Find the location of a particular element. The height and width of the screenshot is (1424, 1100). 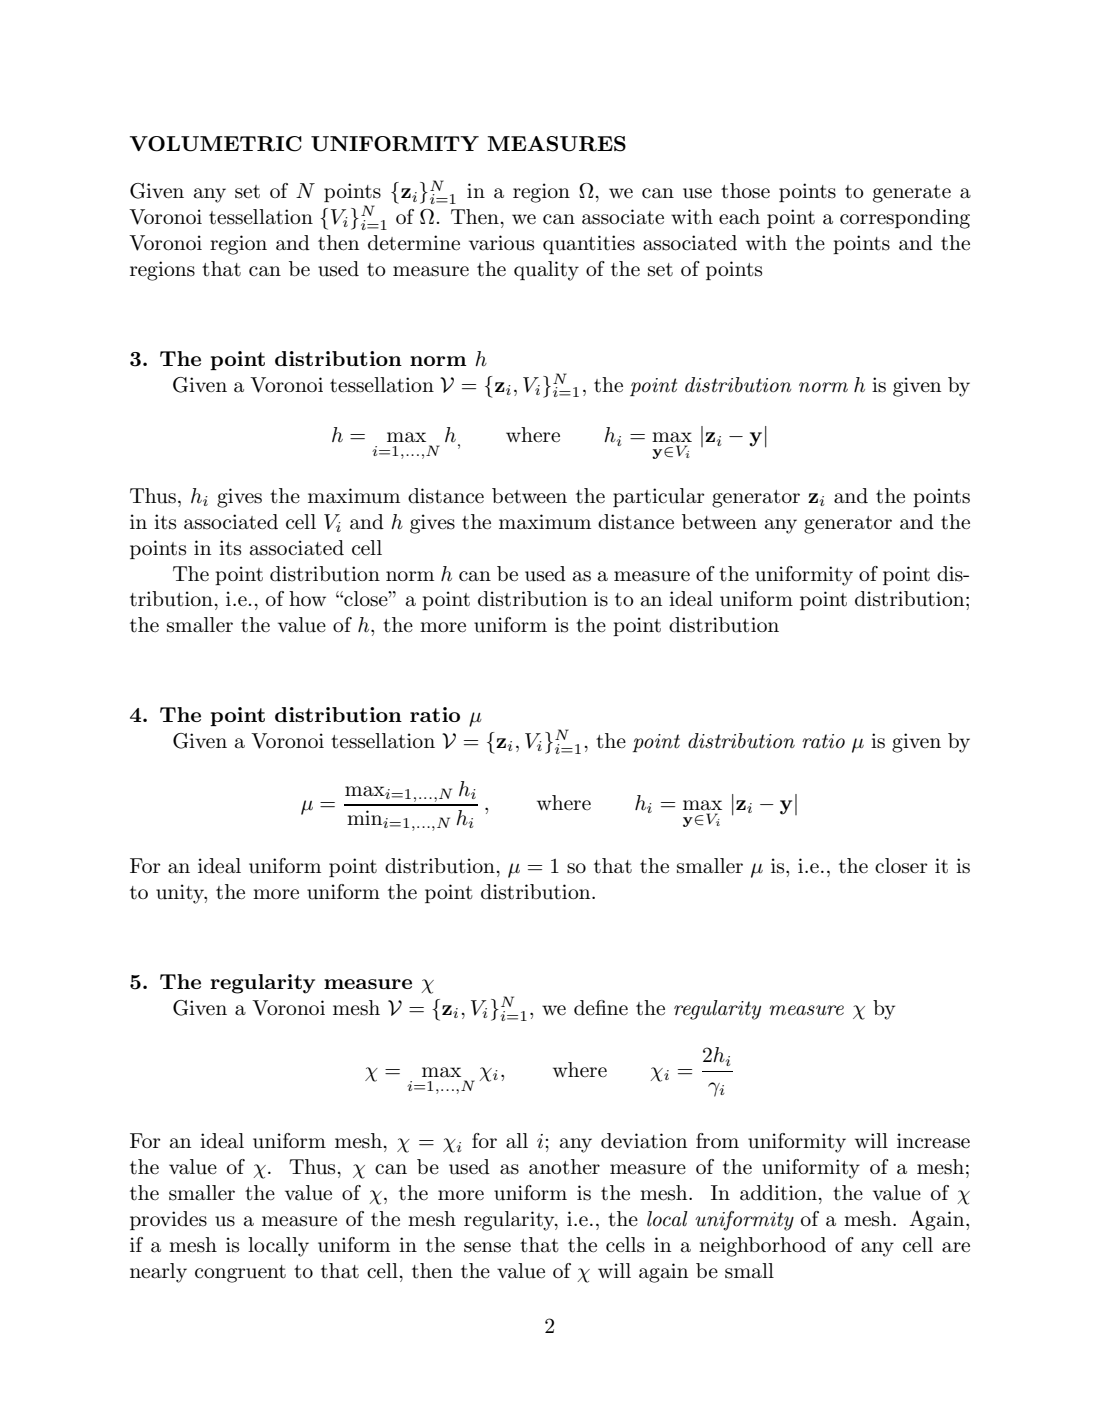

quantities is located at coordinates (589, 244).
